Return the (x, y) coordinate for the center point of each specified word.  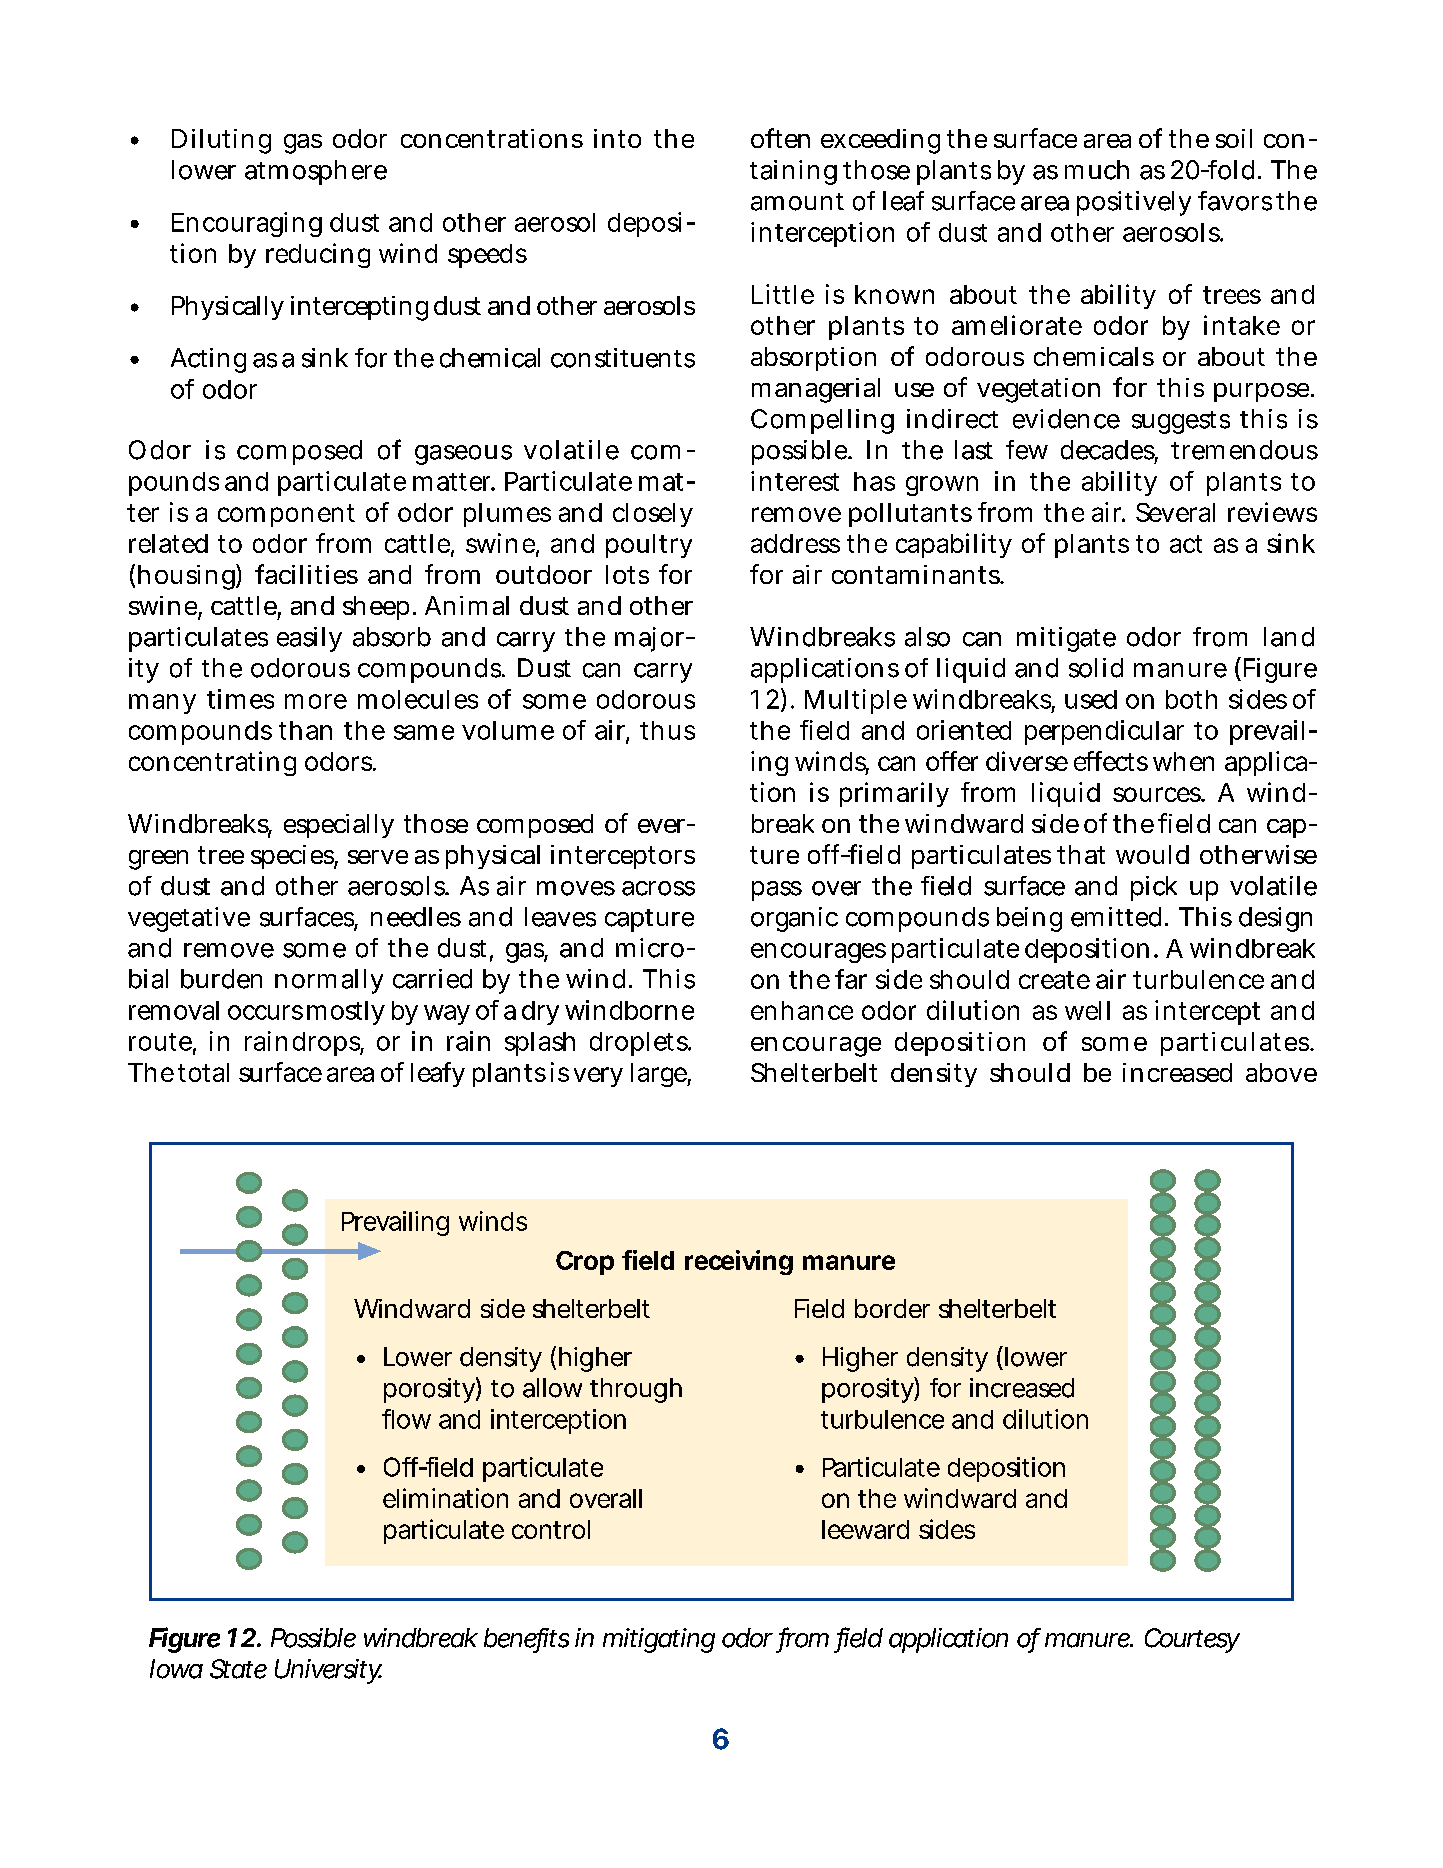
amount (797, 202)
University (328, 1671)
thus (667, 730)
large (659, 1075)
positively (1134, 203)
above (1281, 1072)
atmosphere (316, 172)
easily (309, 639)
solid (1096, 668)
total (203, 1072)
